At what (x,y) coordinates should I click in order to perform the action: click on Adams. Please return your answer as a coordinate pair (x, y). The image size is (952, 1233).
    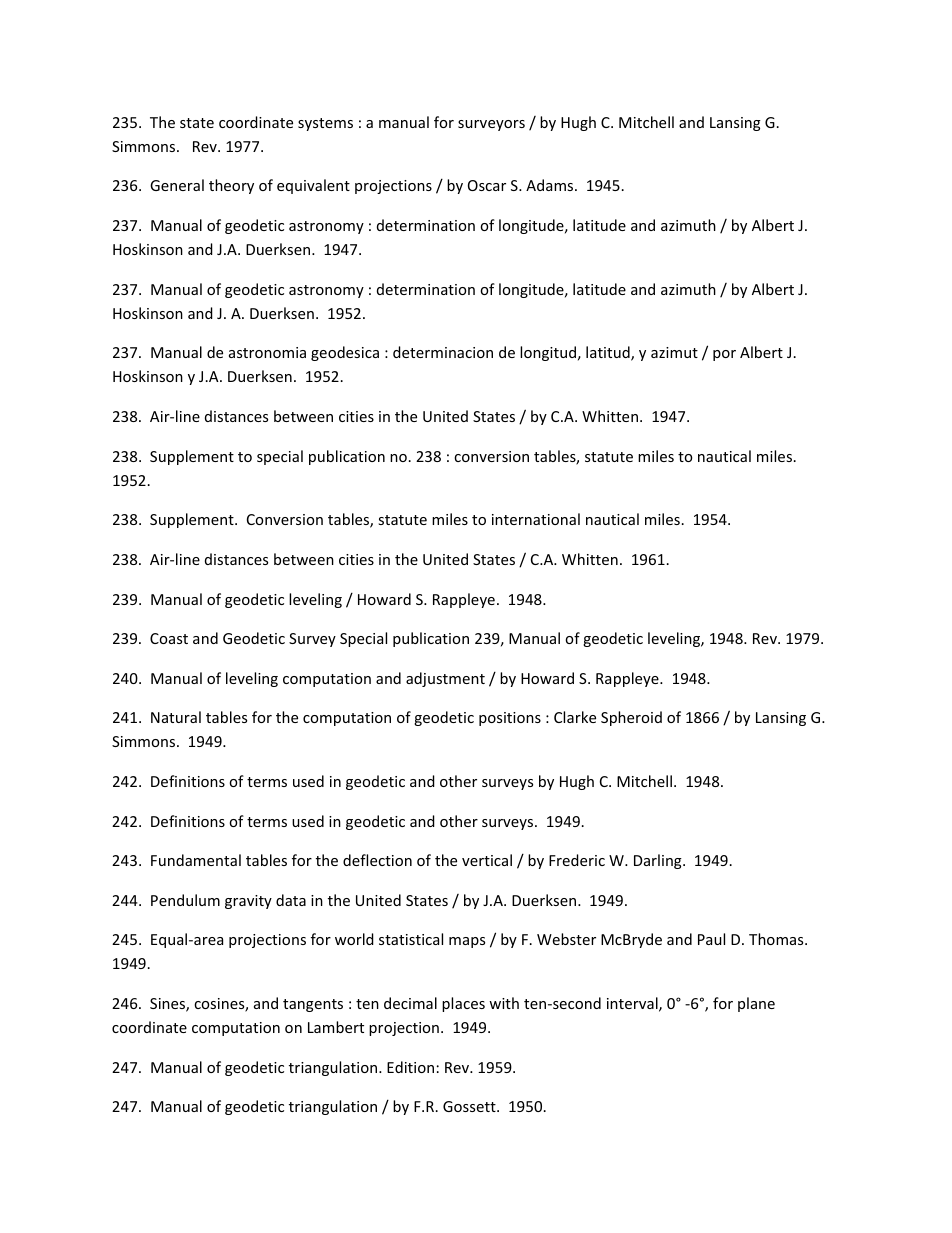
    Looking at the image, I should click on (551, 185).
